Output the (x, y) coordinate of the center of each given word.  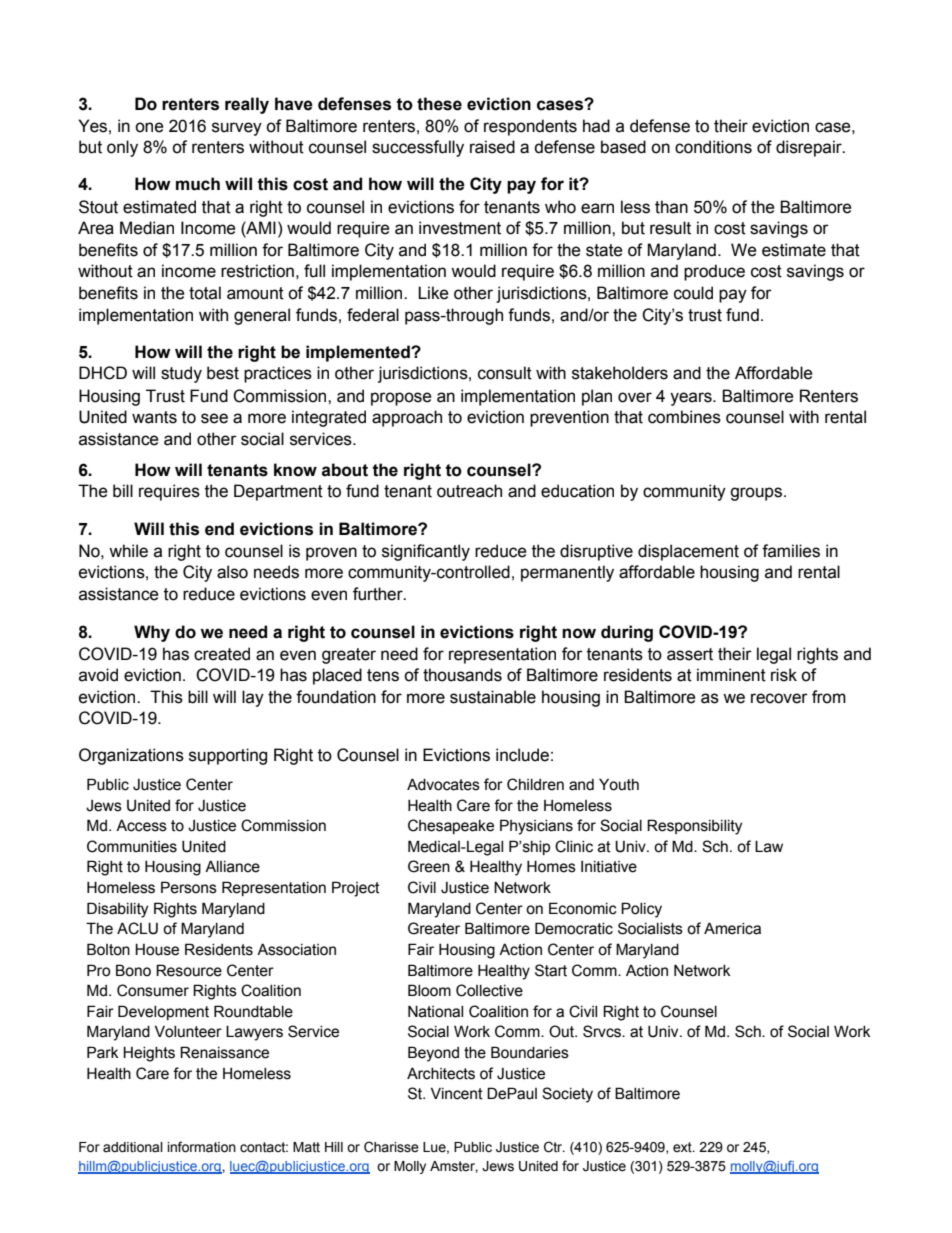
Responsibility (694, 827)
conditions (713, 147)
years (692, 399)
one (149, 127)
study (181, 374)
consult (505, 373)
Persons (189, 887)
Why (152, 633)
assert (690, 654)
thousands (462, 675)
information (202, 1147)
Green (429, 866)
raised (492, 147)
